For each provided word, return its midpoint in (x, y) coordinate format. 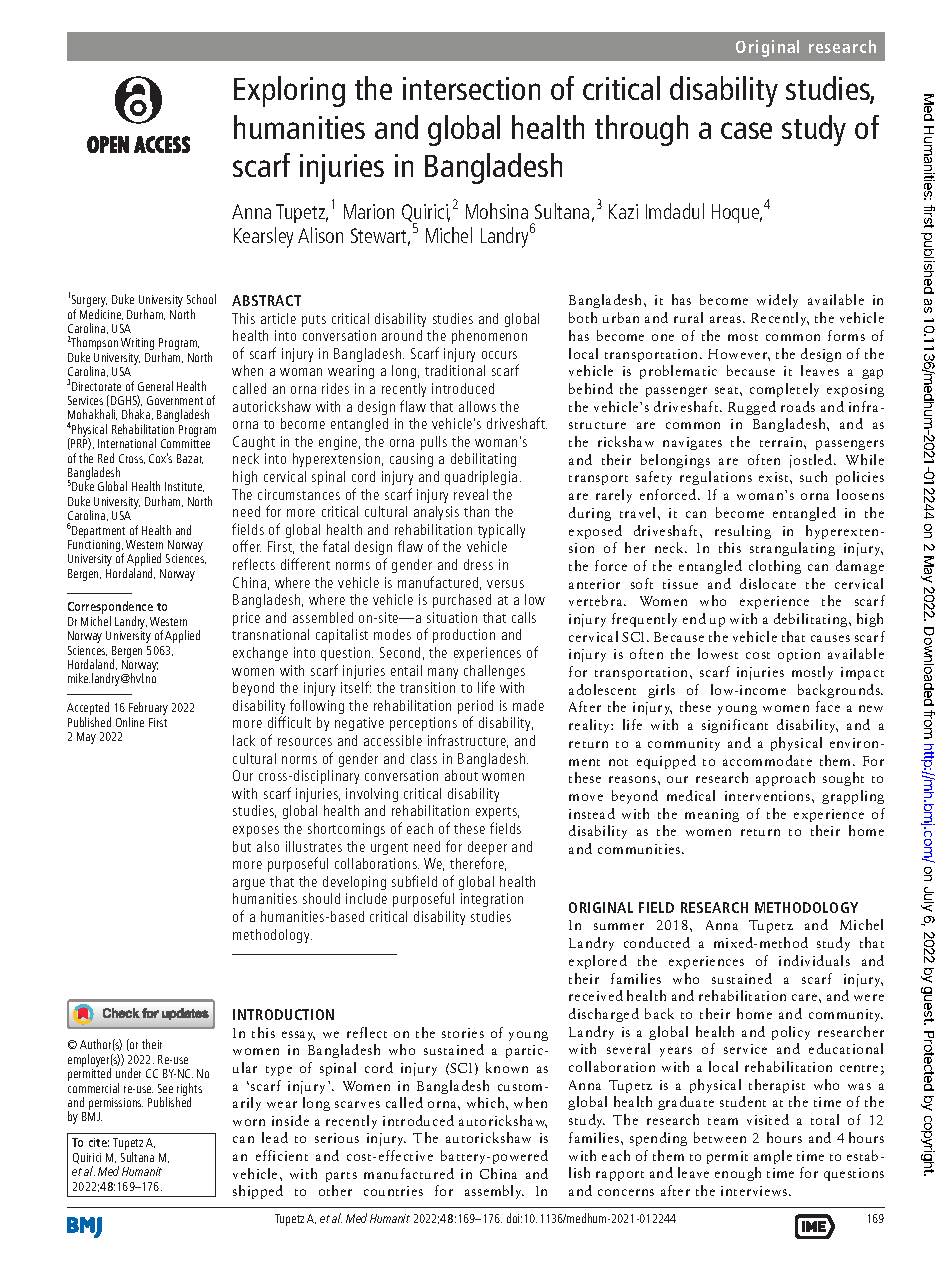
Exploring (289, 91)
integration (492, 900)
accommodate (767, 760)
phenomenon (489, 337)
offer (247, 546)
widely (777, 301)
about (461, 775)
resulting (743, 532)
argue (249, 884)
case (746, 130)
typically (501, 531)
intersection (471, 88)
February (148, 710)
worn (249, 1122)
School (201, 299)
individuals (814, 960)
